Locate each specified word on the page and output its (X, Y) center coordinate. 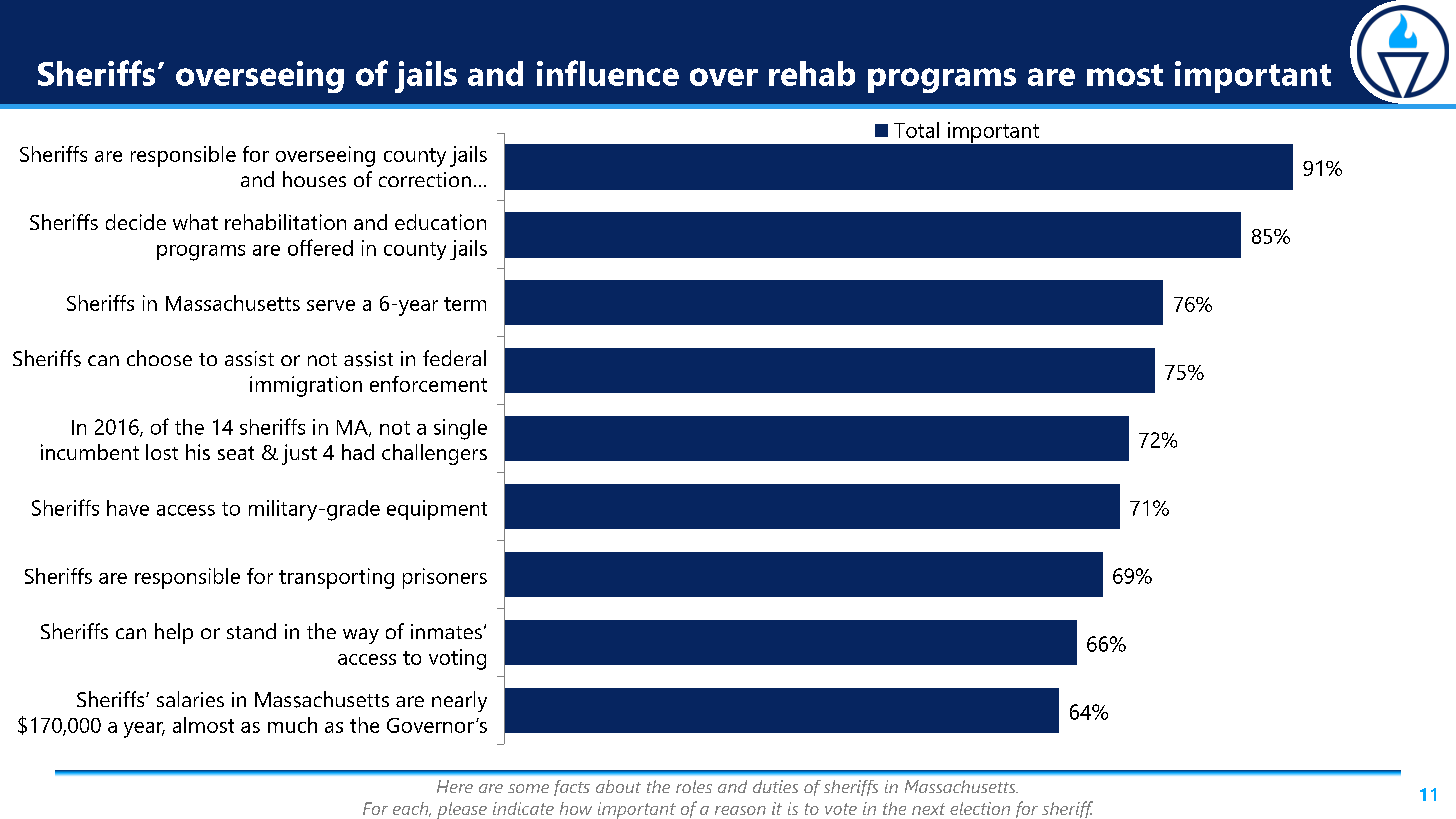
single (460, 429)
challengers (434, 454)
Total (916, 130)
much (292, 725)
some (528, 788)
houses (314, 179)
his (198, 452)
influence (608, 73)
